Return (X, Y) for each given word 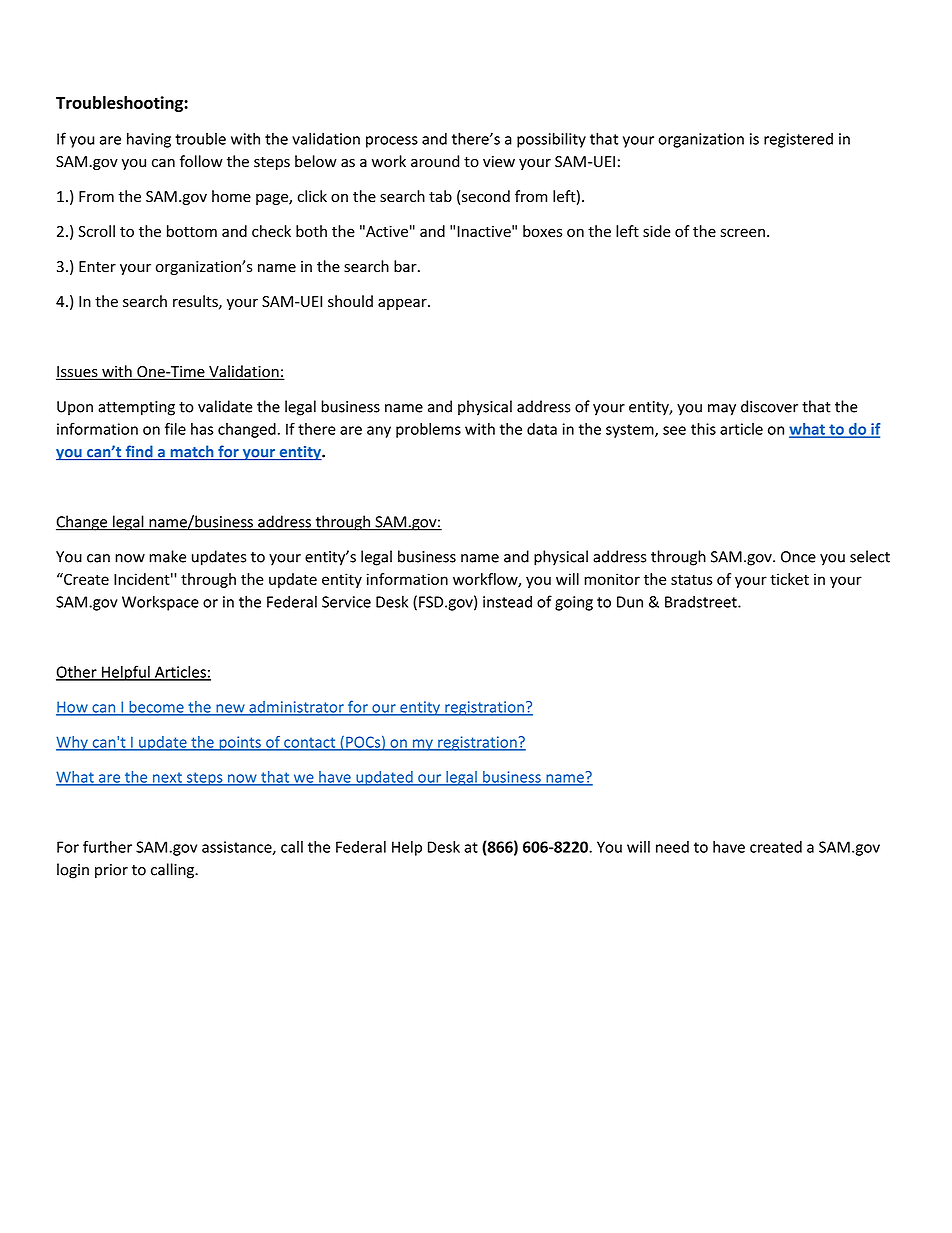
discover (769, 406)
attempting (136, 408)
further (107, 846)
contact (310, 743)
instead (507, 601)
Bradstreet (702, 601)
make (167, 556)
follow (201, 161)
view (499, 162)
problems (428, 430)
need (672, 847)
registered (798, 140)
